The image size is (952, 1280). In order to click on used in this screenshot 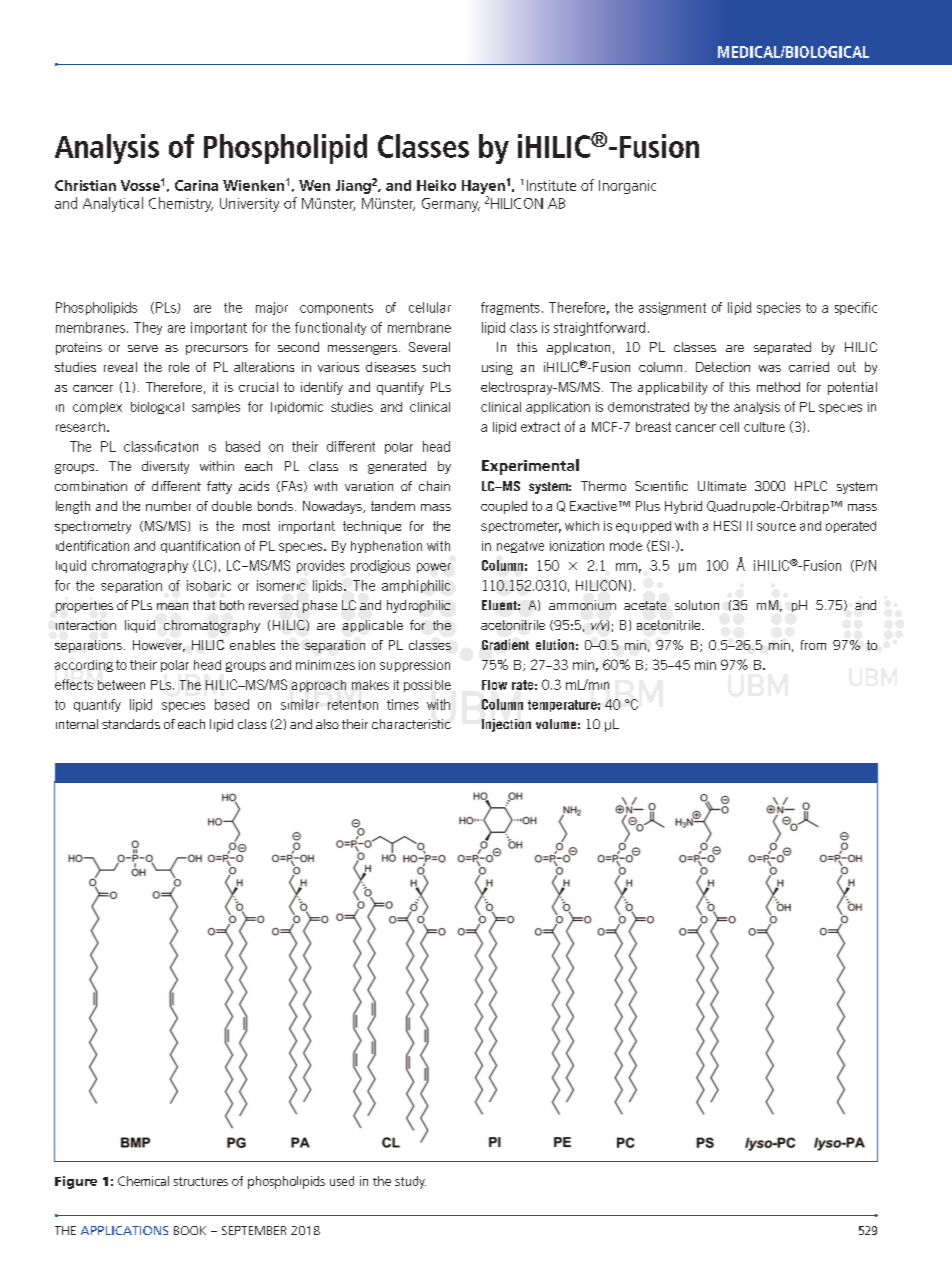, I will do `click(342, 1181)`.
